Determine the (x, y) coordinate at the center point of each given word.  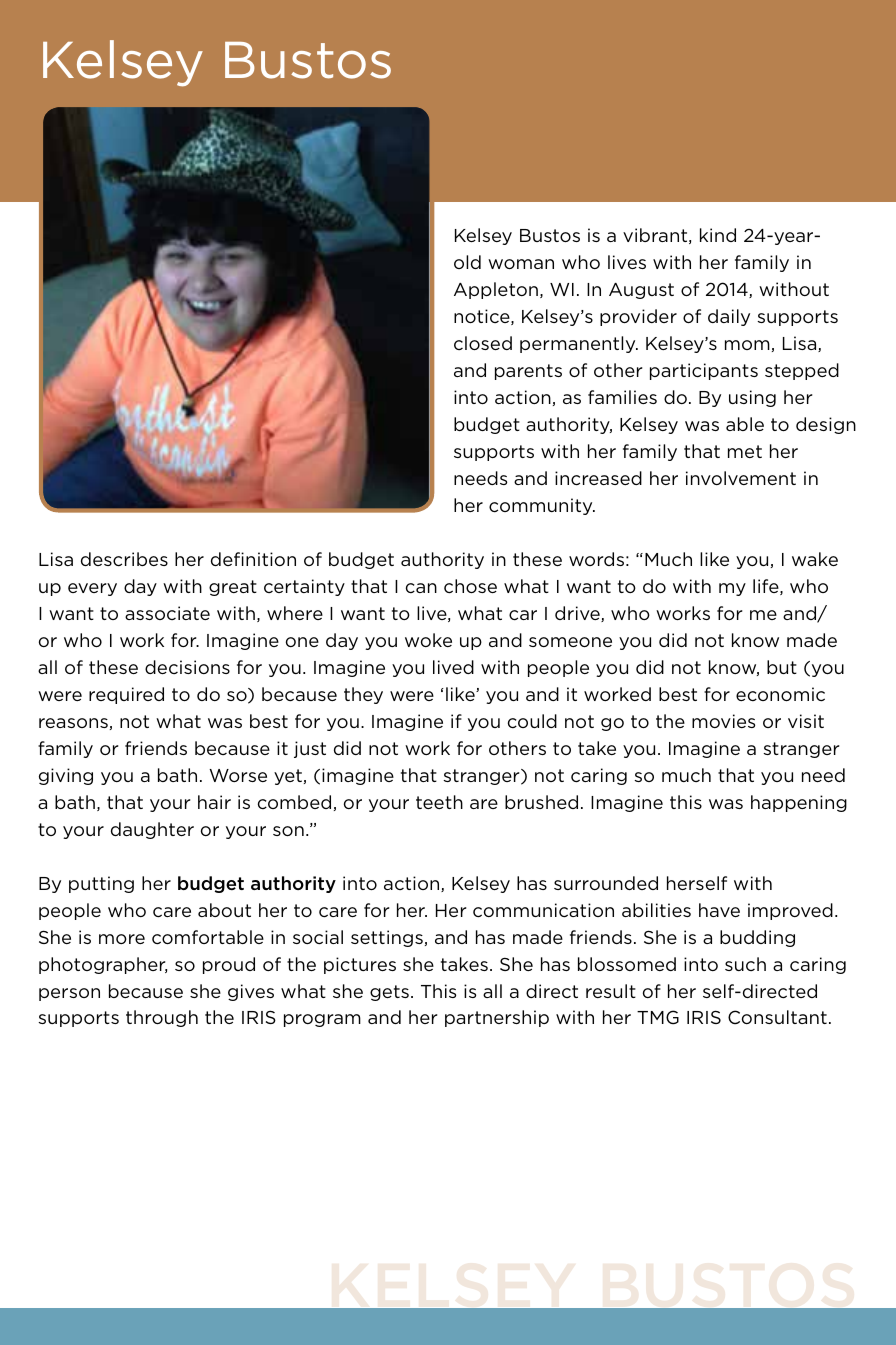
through (162, 1018)
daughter (152, 830)
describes (124, 559)
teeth (439, 802)
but (782, 667)
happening (799, 803)
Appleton (496, 290)
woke (428, 640)
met (745, 451)
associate (167, 613)
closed (483, 343)
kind (718, 235)
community (542, 506)
